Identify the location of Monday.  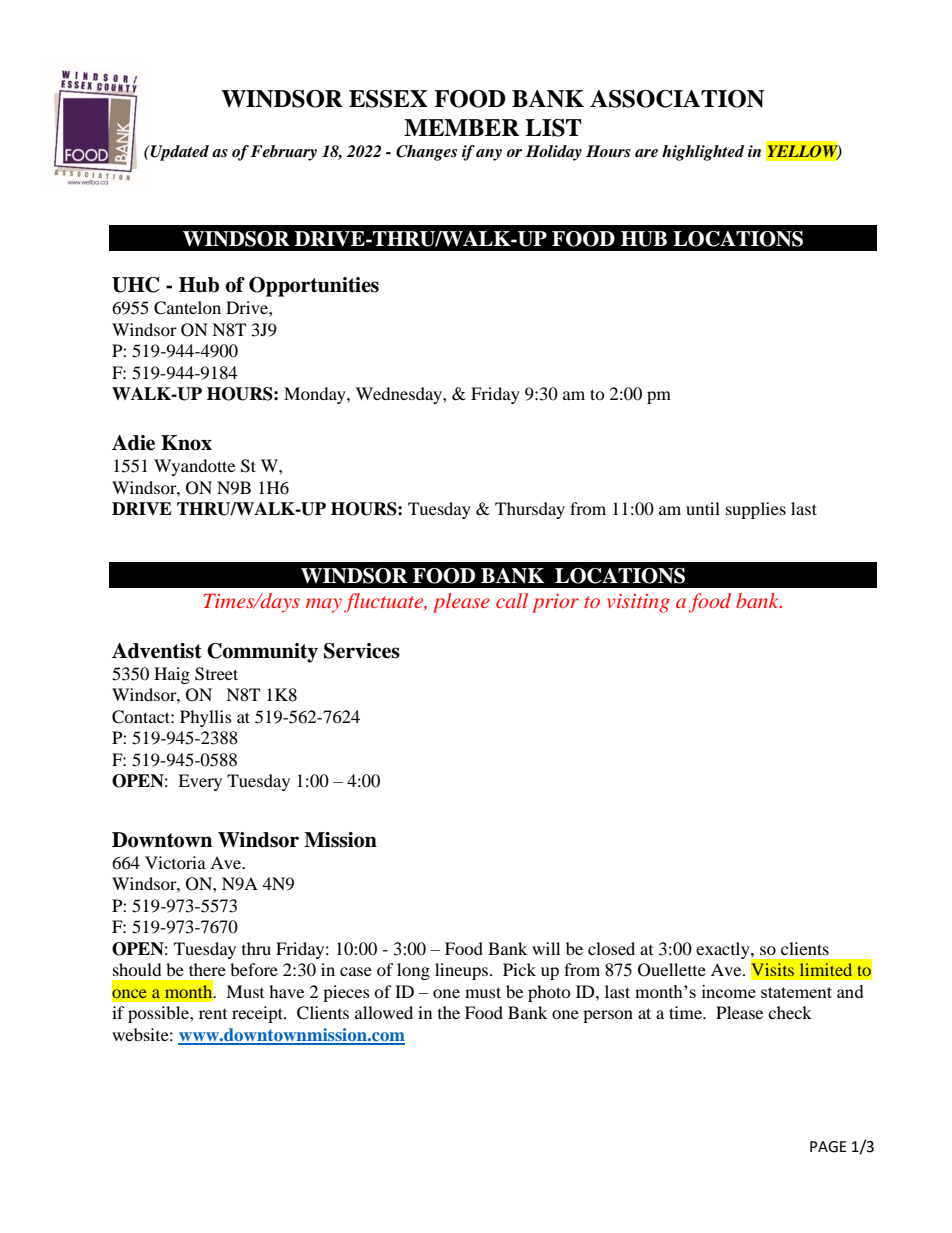
(316, 395).
